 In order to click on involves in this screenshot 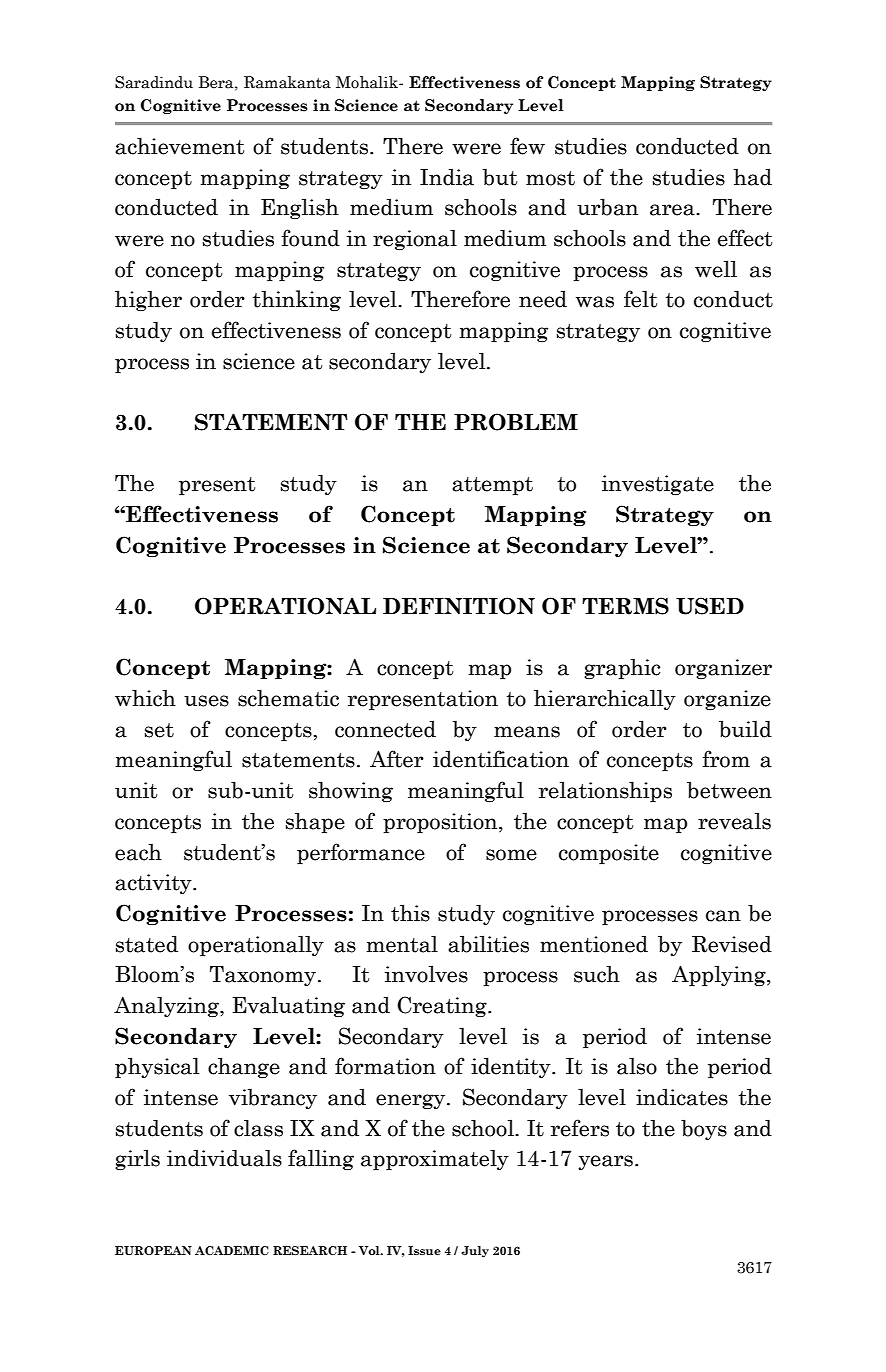, I will do `click(426, 974)`.
